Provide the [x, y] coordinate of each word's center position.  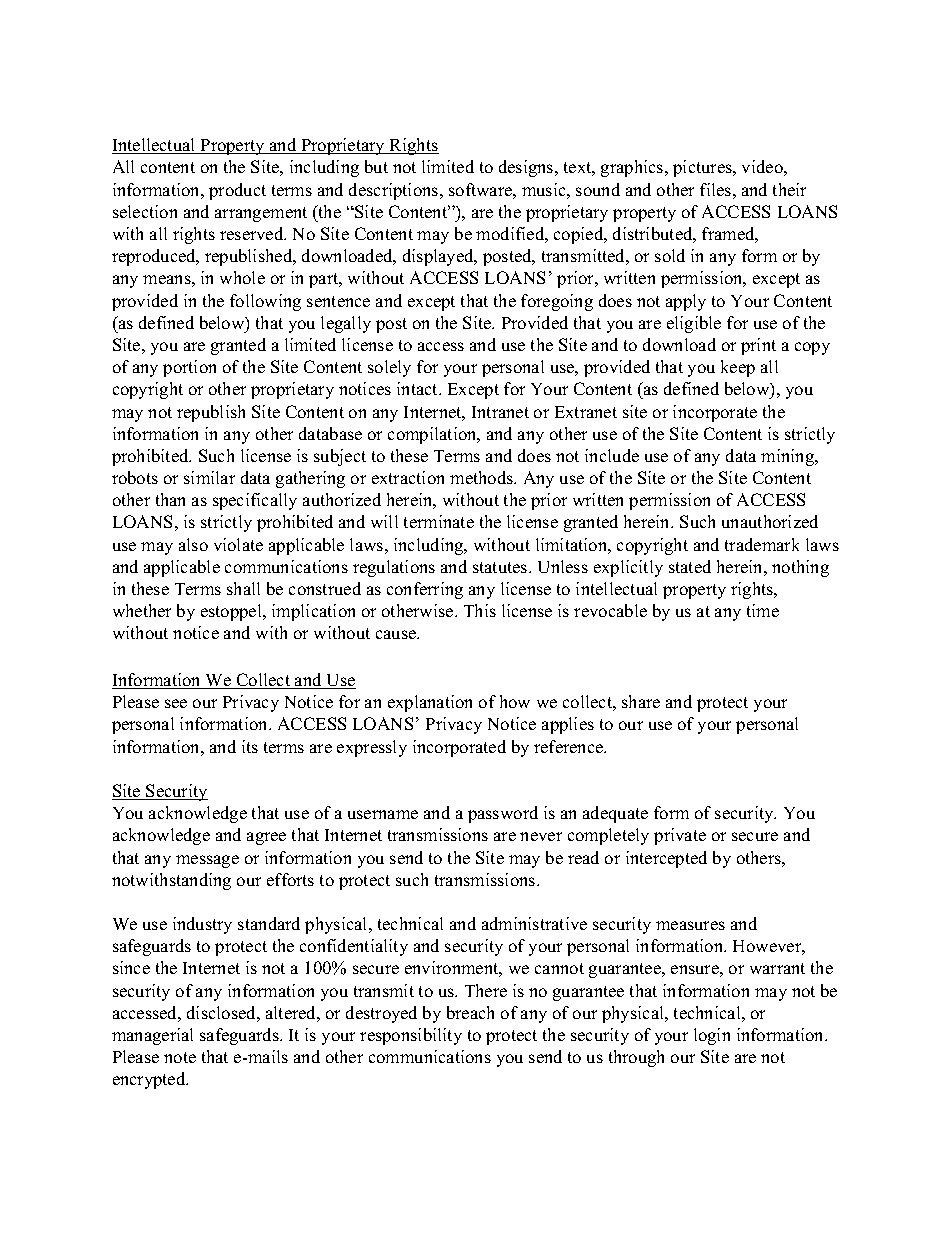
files [715, 189]
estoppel [232, 612]
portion [189, 368]
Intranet [500, 412]
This [480, 610]
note [180, 1057]
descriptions [395, 191]
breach [470, 1012]
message [207, 861]
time [763, 610]
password [503, 814]
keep [738, 368]
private [680, 836]
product [237, 191]
